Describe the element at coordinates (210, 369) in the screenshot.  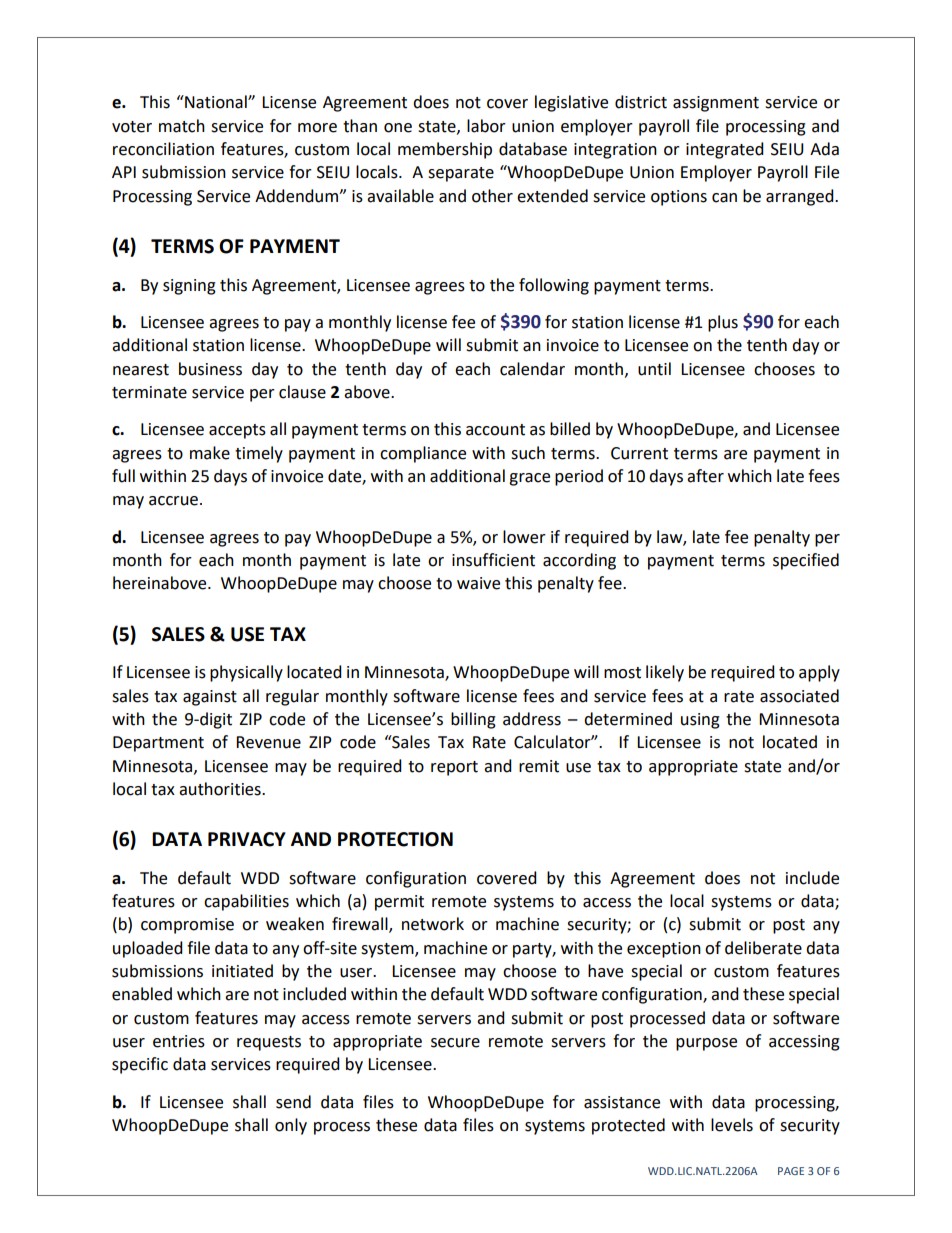
I see `business` at that location.
